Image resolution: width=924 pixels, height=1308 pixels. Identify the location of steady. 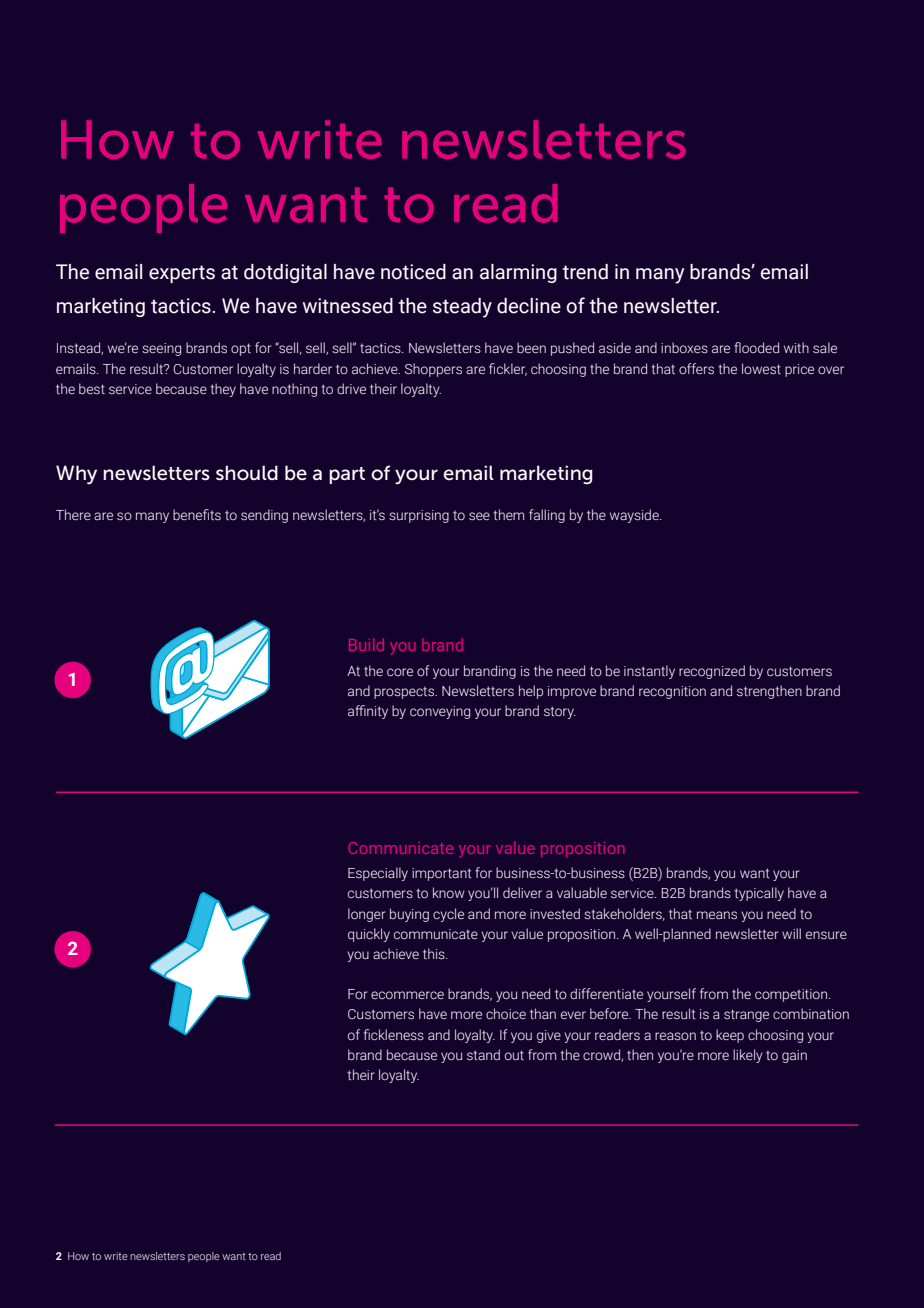
(462, 308).
